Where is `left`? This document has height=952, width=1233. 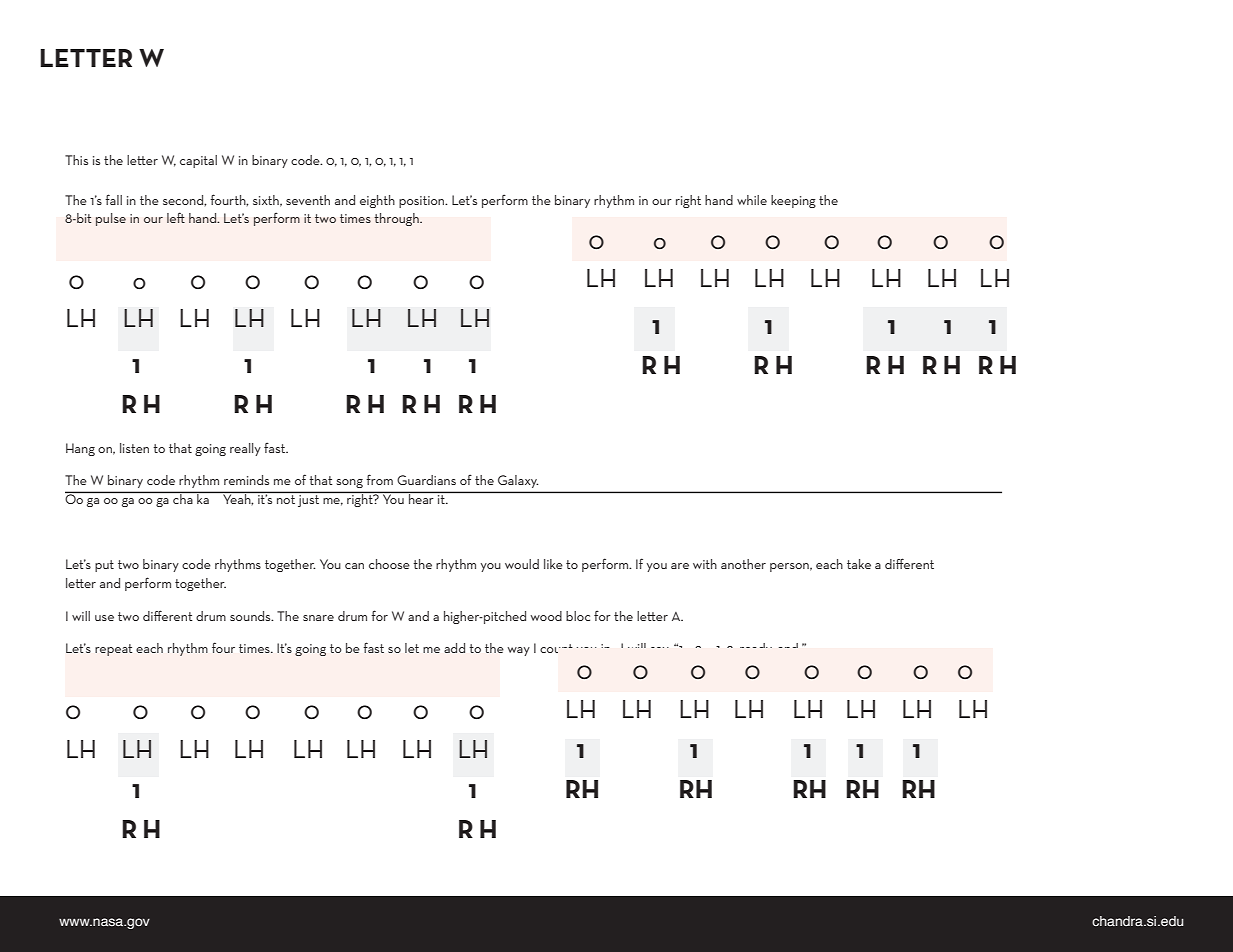
left is located at coordinates (176, 217).
